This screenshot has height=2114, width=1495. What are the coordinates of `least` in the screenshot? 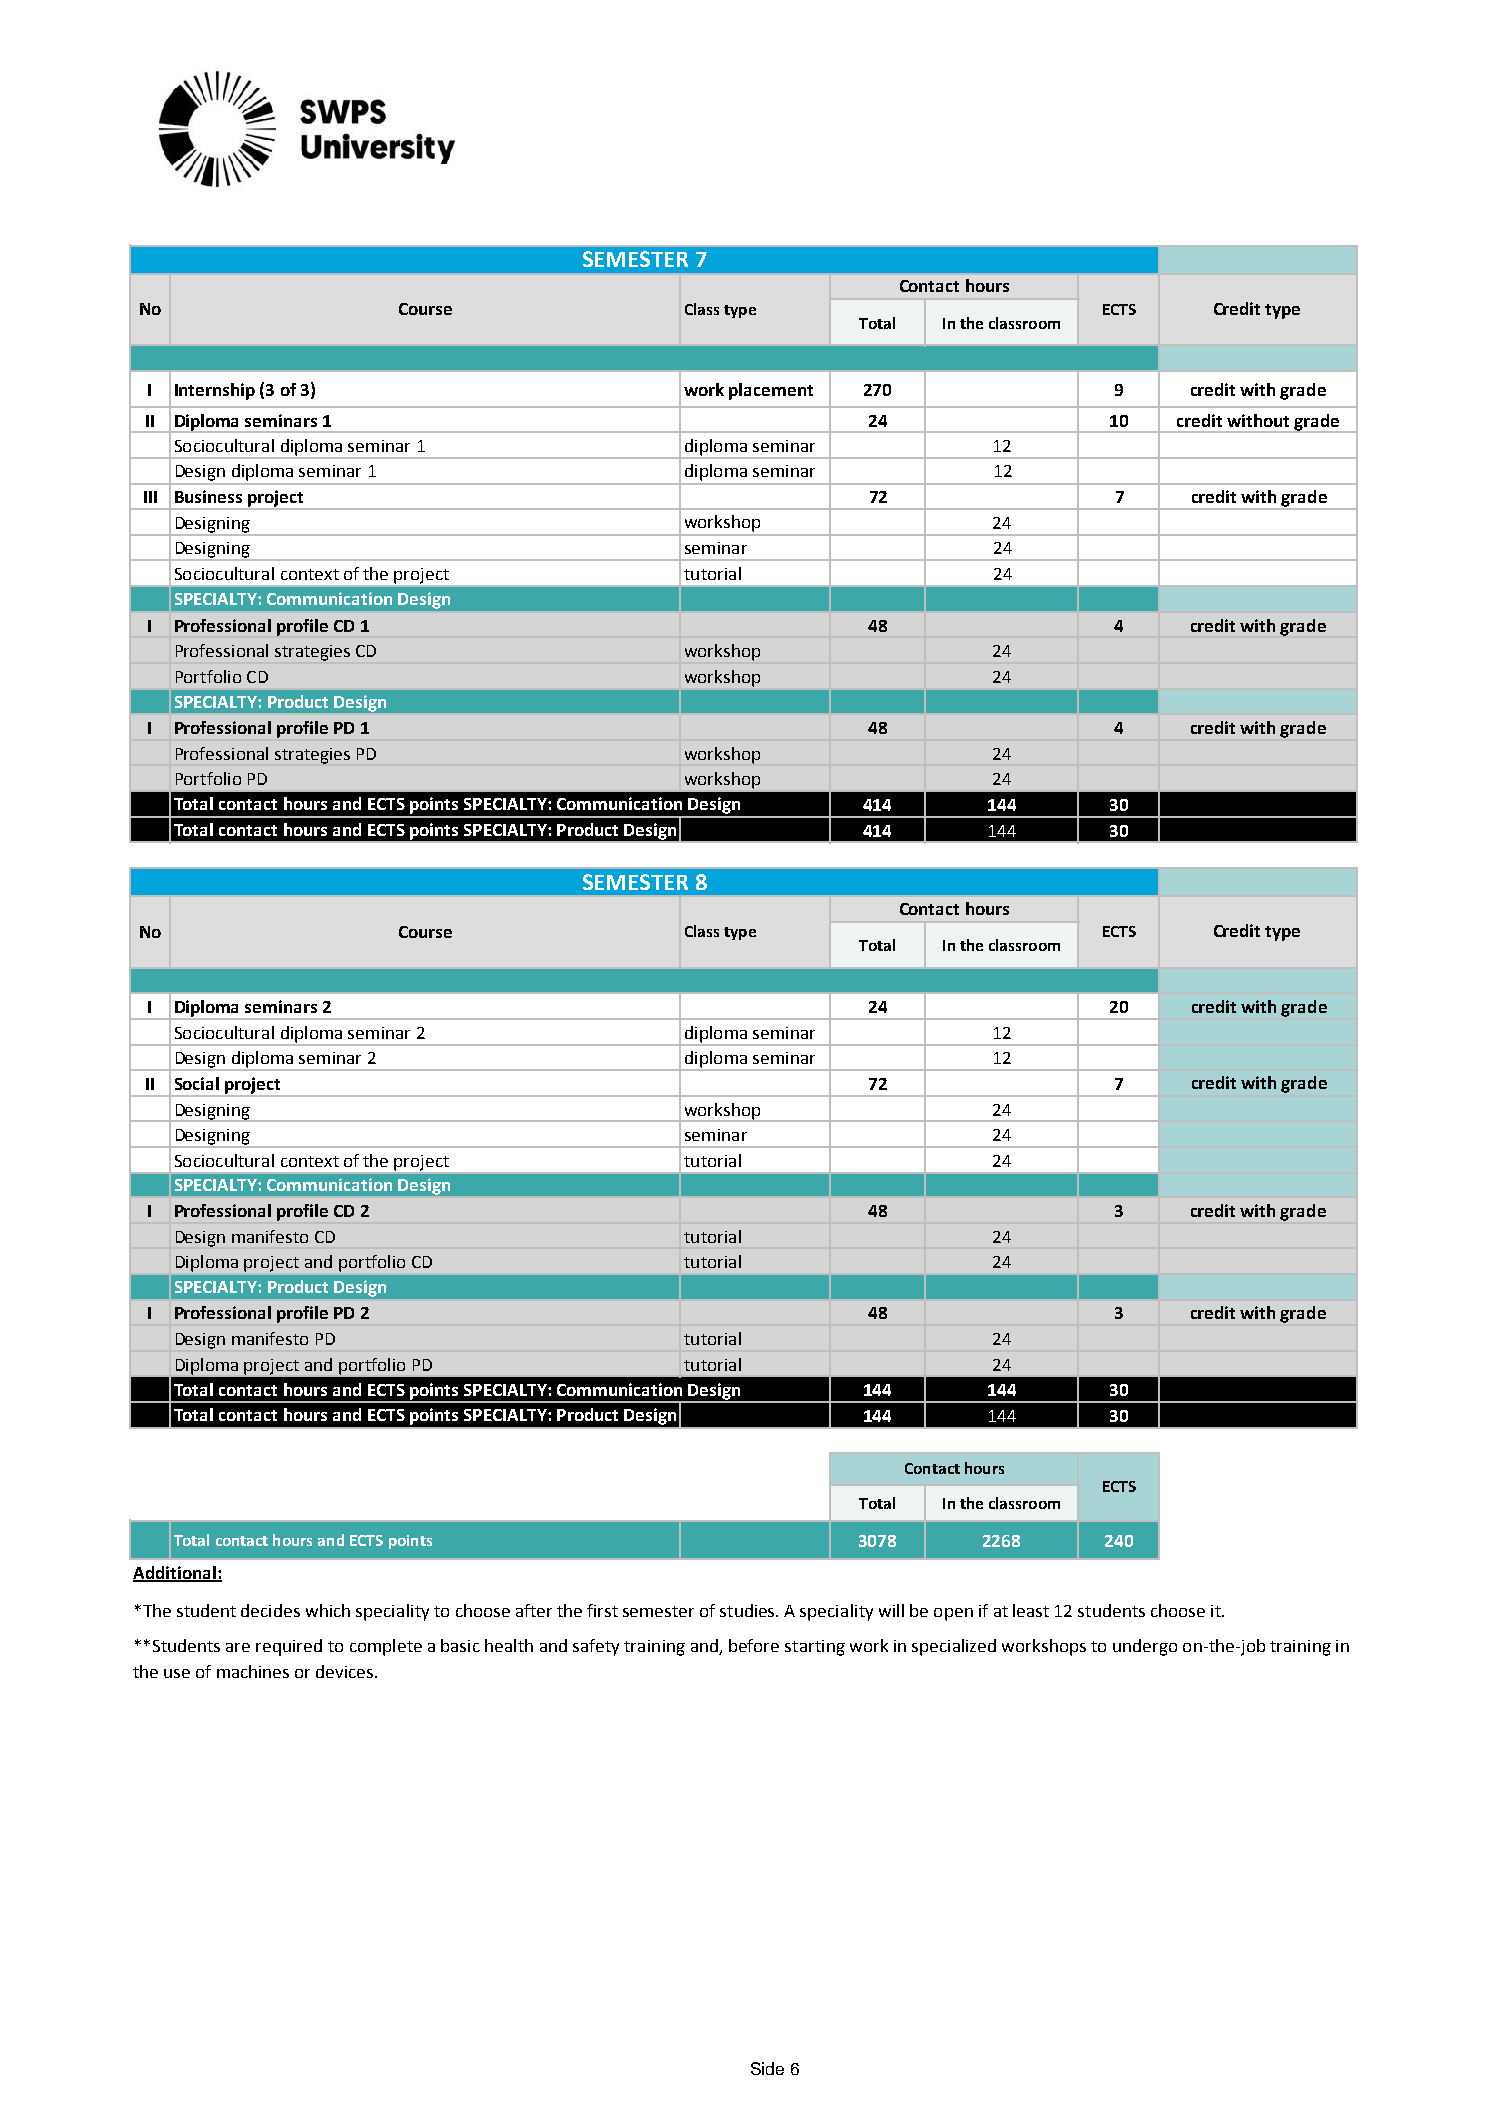 It's located at (1031, 1610).
